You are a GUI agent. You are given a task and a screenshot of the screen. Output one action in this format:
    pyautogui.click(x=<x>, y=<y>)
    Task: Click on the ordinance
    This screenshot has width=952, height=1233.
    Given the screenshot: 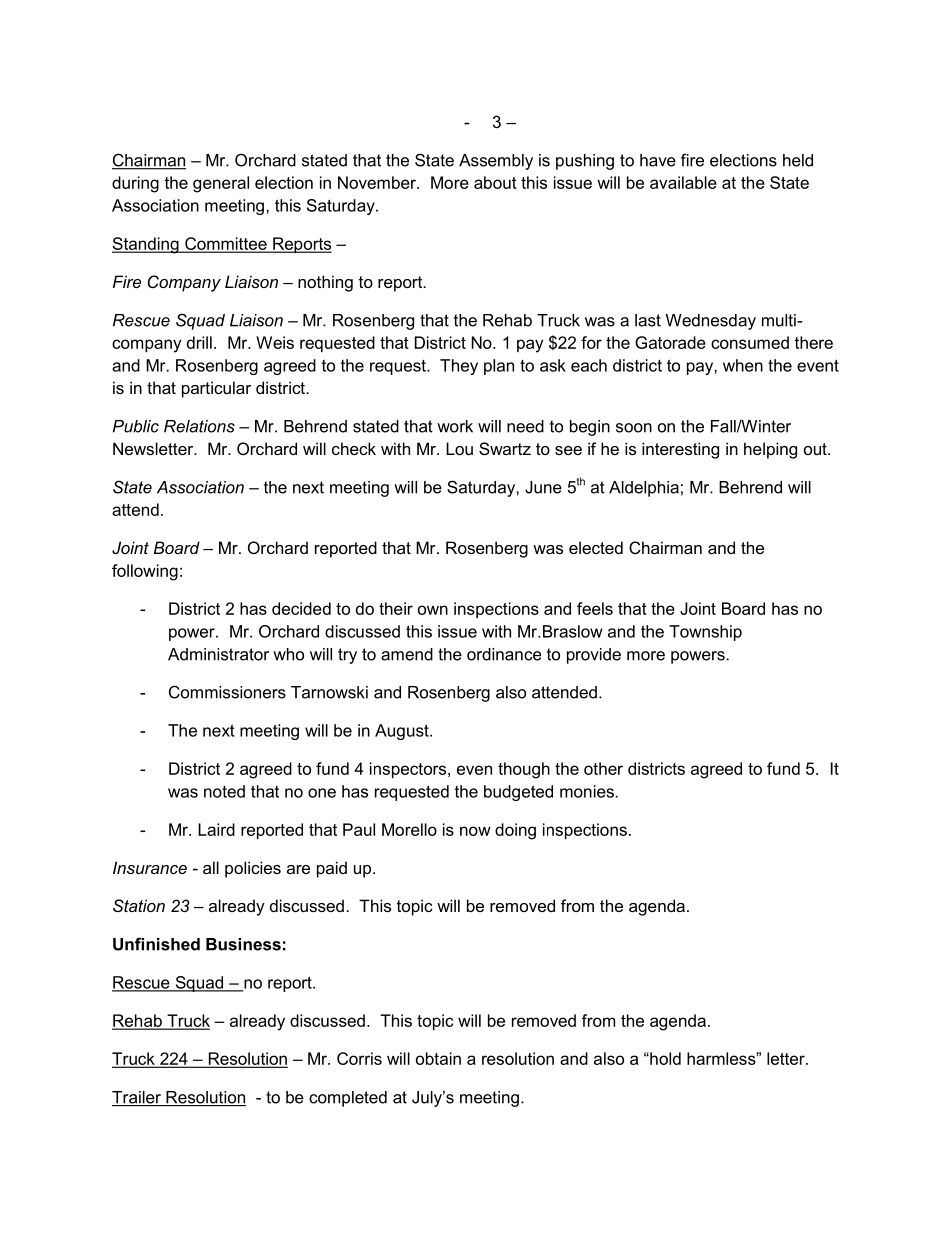 What is the action you would take?
    pyautogui.click(x=504, y=654)
